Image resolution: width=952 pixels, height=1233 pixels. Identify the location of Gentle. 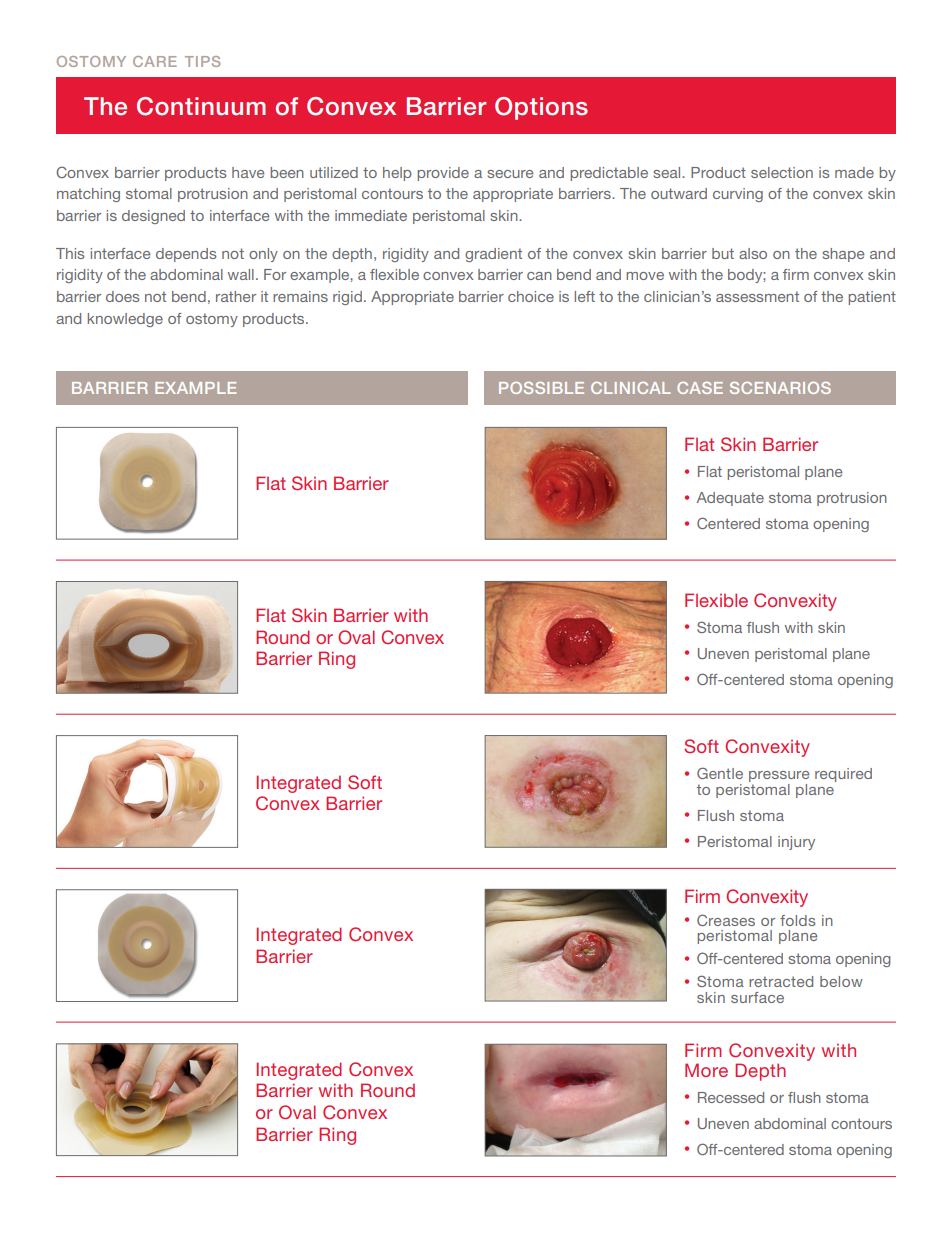
(720, 773).
